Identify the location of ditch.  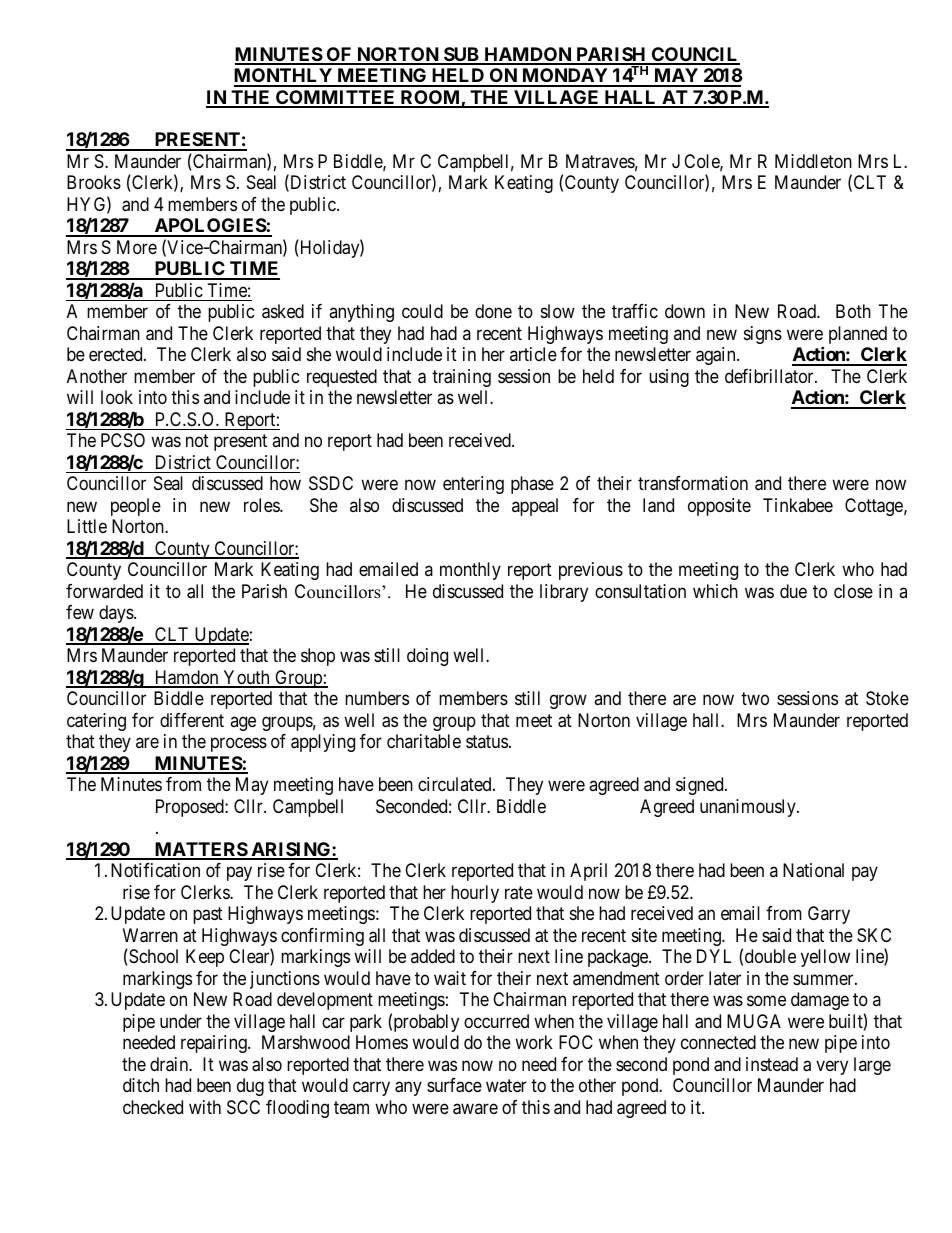
(141, 1085).
